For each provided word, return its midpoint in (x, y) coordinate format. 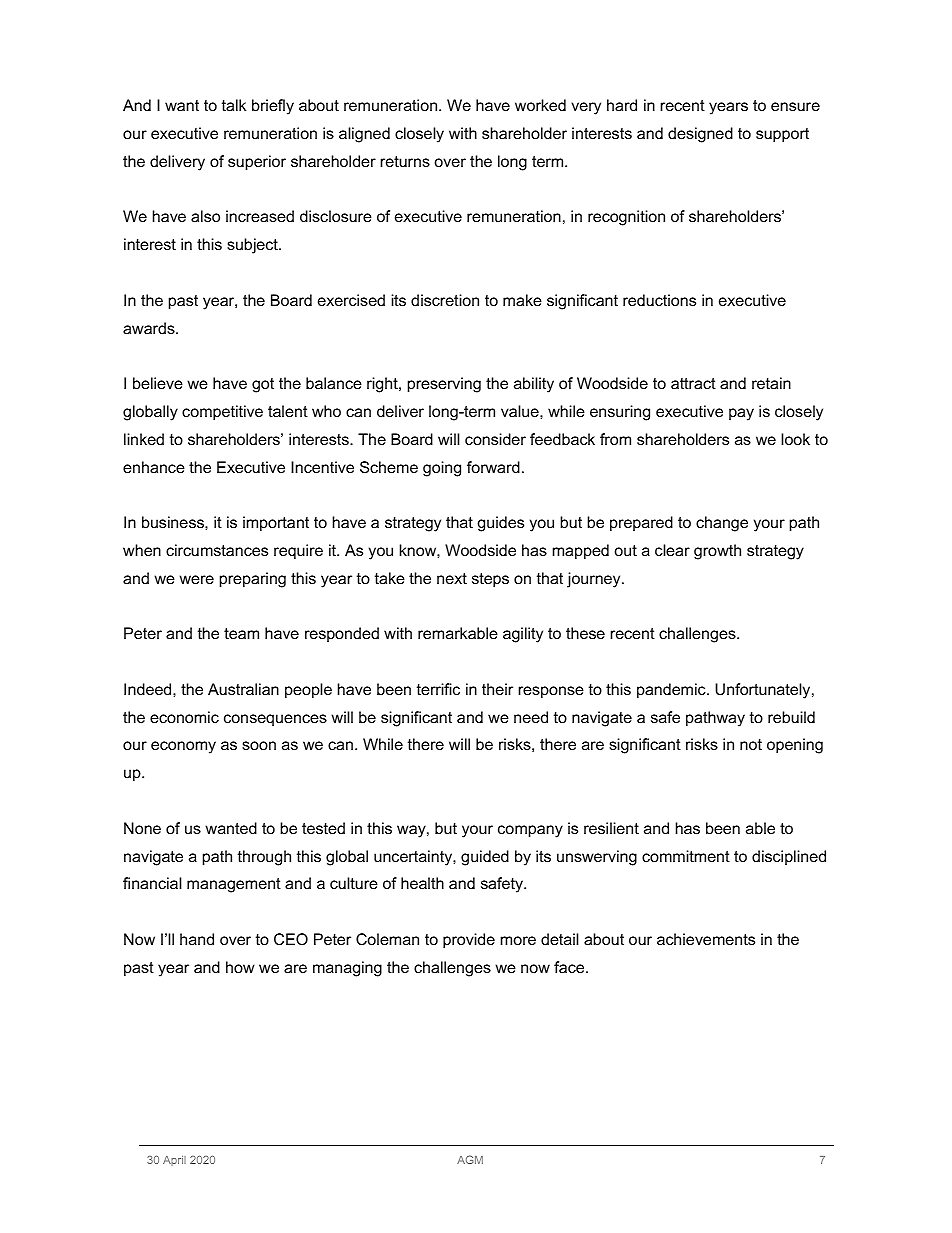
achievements (706, 939)
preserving (444, 385)
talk (234, 105)
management (234, 885)
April (174, 1161)
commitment (686, 856)
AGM (470, 1159)
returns (405, 161)
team (241, 633)
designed (700, 135)
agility (523, 635)
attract (693, 383)
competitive (222, 413)
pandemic (672, 690)
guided (485, 858)
